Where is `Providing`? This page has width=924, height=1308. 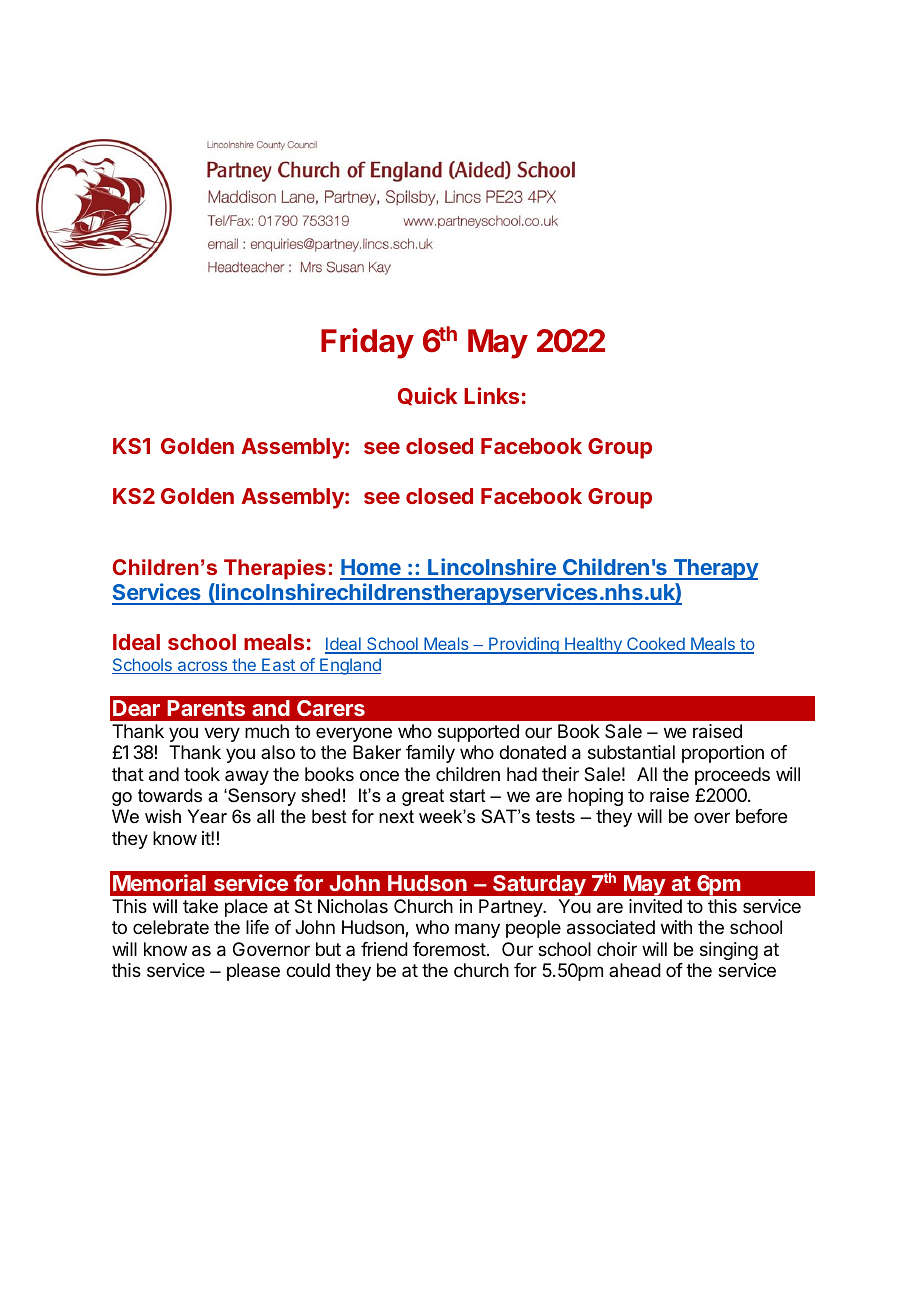
Providing is located at coordinates (524, 645).
